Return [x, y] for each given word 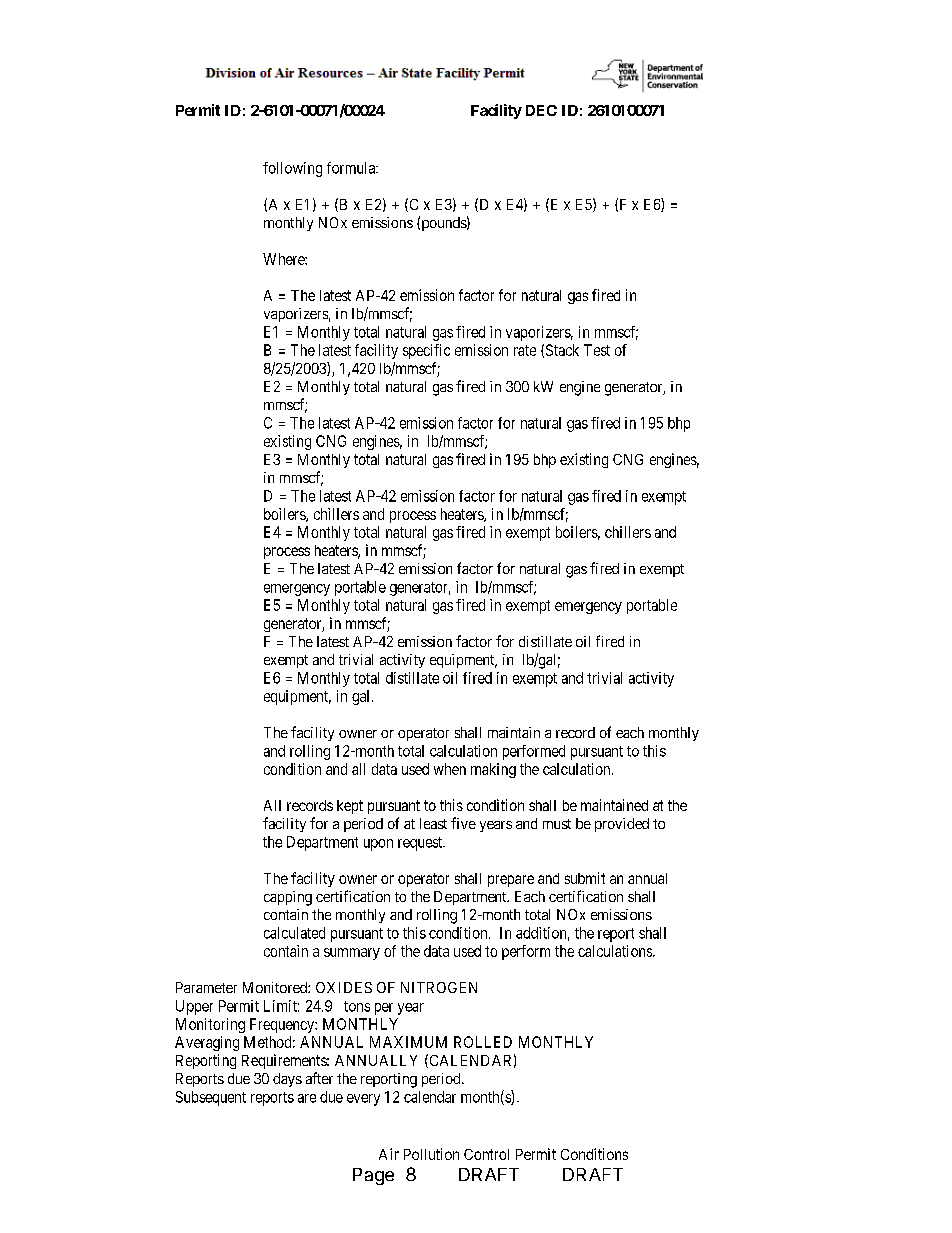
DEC [541, 110]
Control [486, 1154]
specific [426, 351]
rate [525, 350]
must [557, 824]
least [433, 823]
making [493, 770]
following [292, 169]
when [450, 769]
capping [288, 898]
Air [389, 1154]
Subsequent [211, 1098]
